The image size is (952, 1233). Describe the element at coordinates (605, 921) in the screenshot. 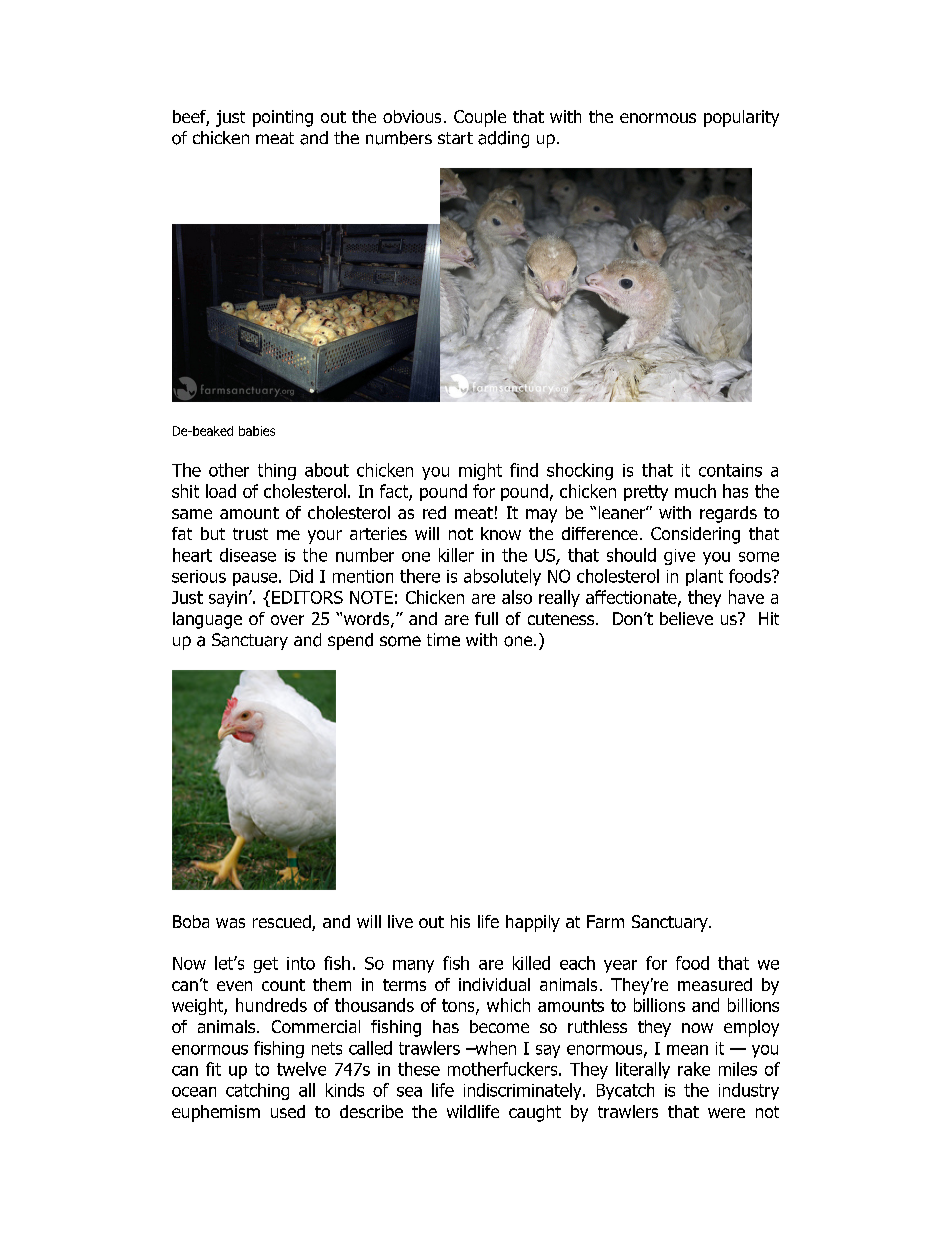

I see `Farm` at that location.
